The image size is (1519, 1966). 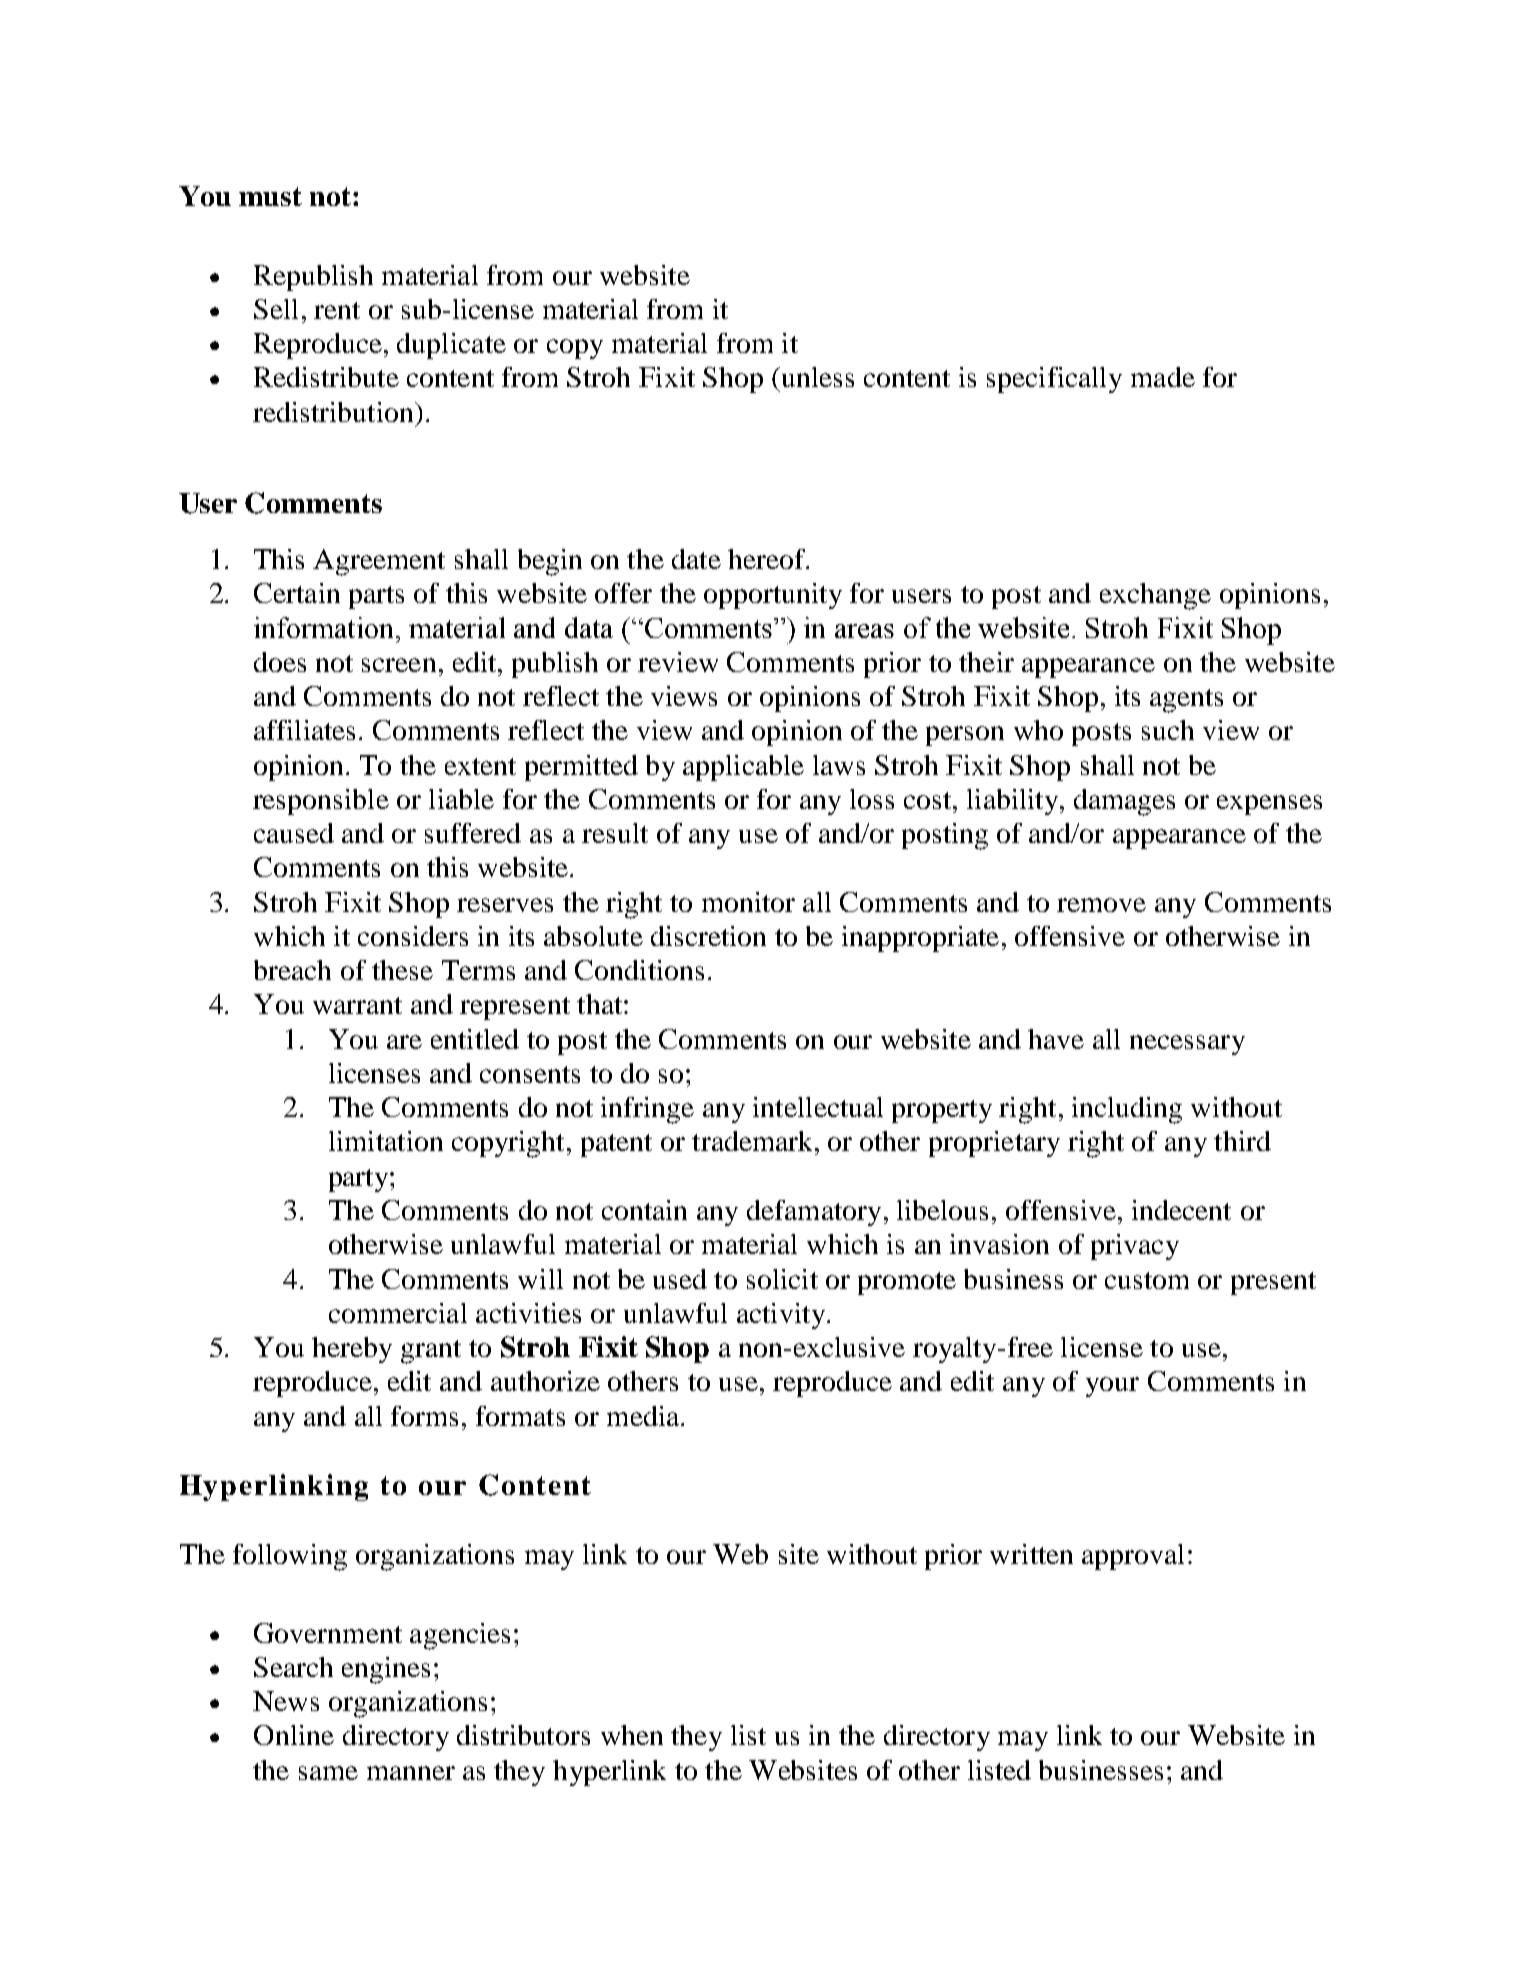 I want to click on hereby, so click(x=352, y=1350).
